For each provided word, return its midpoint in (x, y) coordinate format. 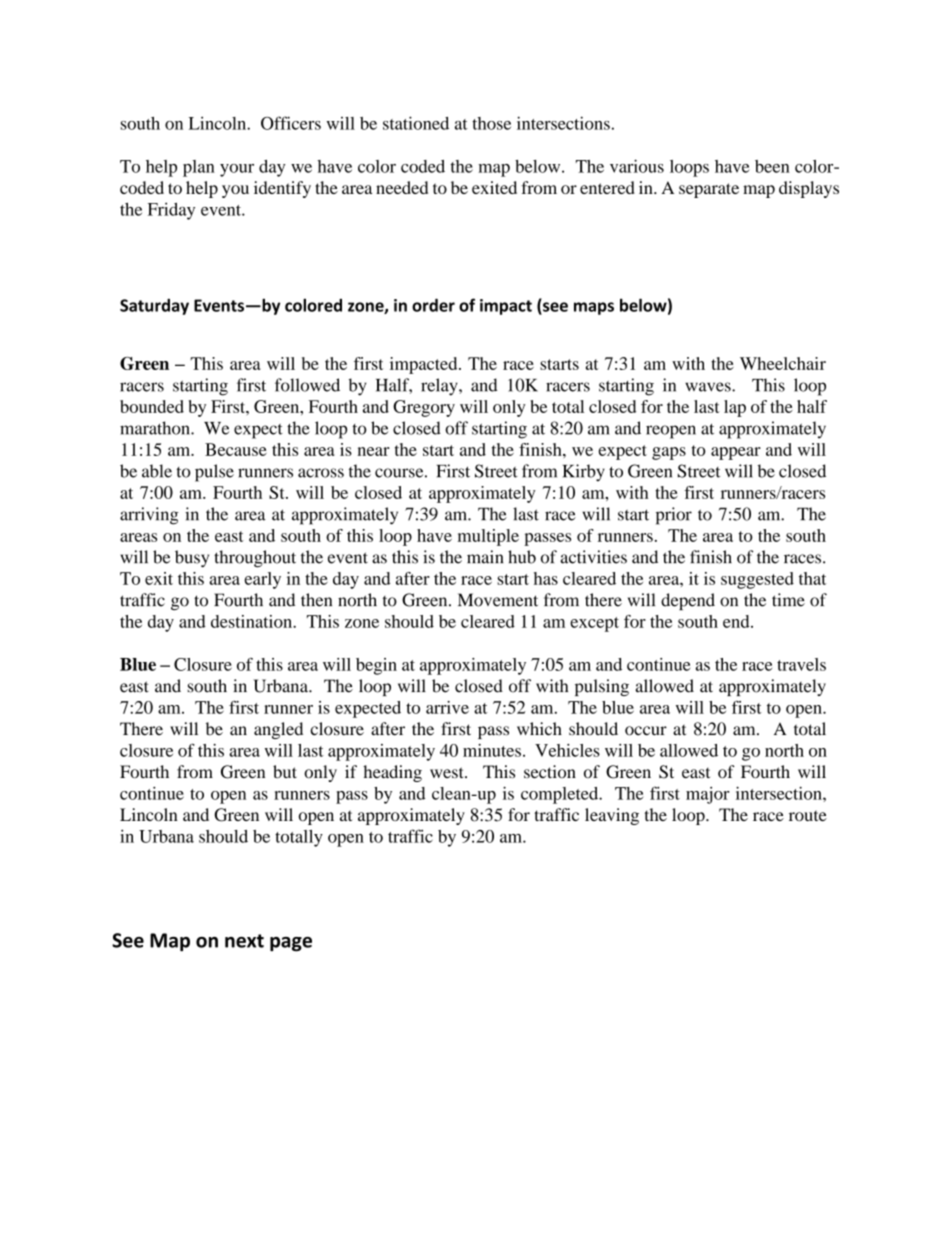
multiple (488, 537)
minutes (492, 750)
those (491, 123)
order (433, 305)
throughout (255, 559)
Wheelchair (783, 363)
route (808, 815)
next (244, 941)
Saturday (154, 306)
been (772, 166)
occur (646, 731)
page (291, 944)
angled (278, 730)
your (237, 170)
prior (674, 516)
